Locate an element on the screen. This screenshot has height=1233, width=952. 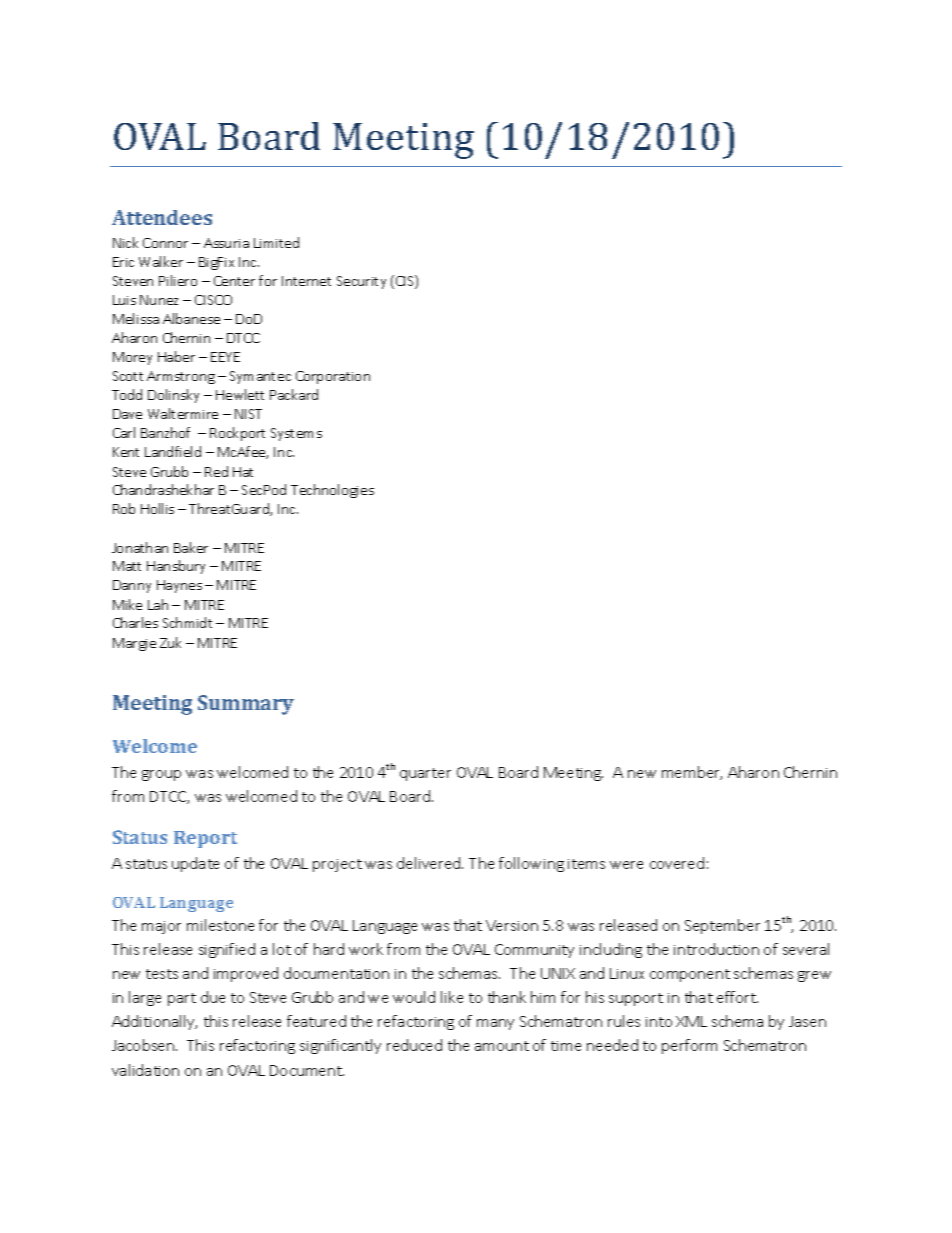
perform is located at coordinates (689, 1046).
